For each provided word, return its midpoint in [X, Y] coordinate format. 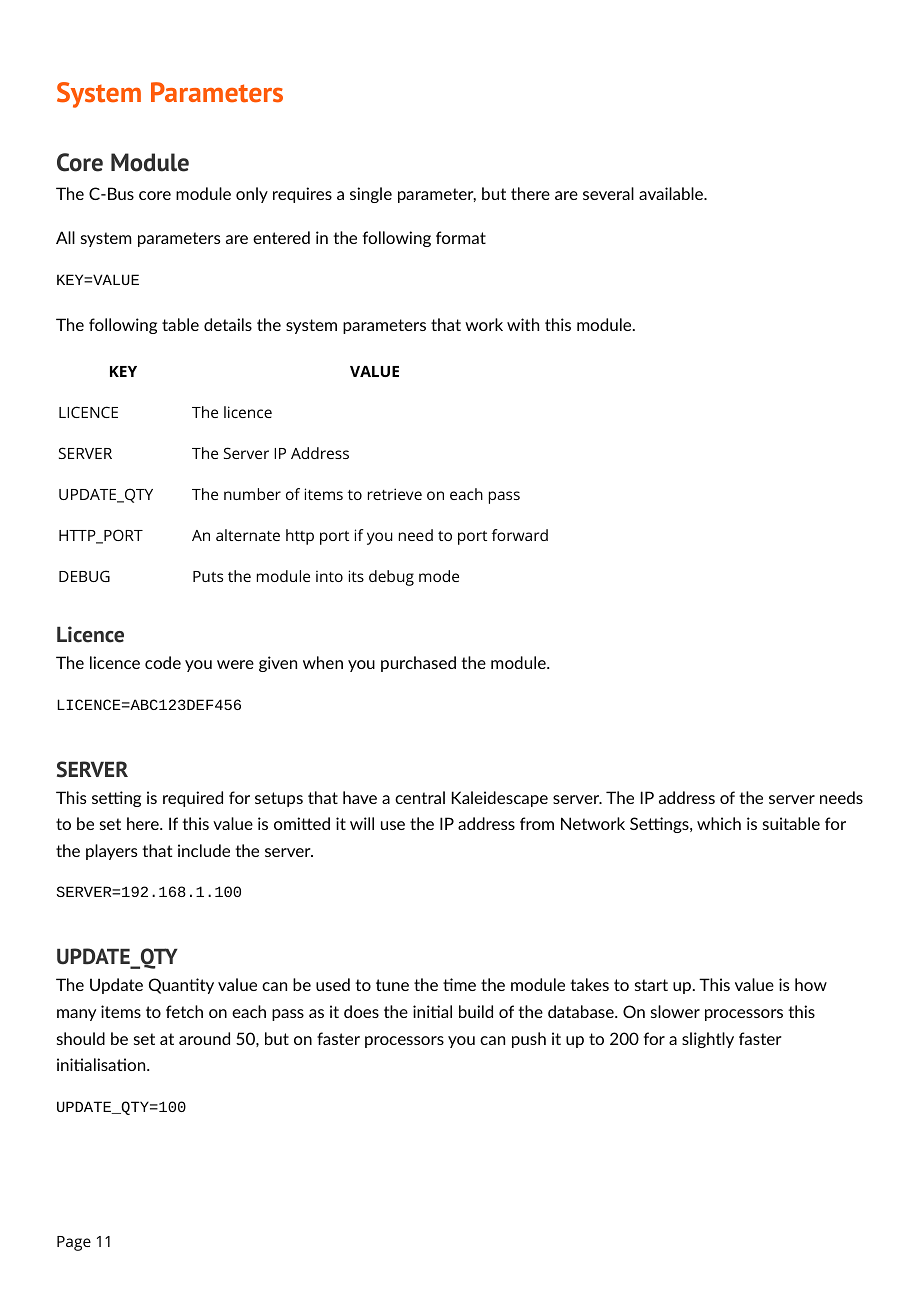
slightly [708, 1040]
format [461, 237]
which [719, 823]
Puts [208, 576]
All [65, 237]
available [672, 193]
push [529, 1040]
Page [74, 1243]
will [362, 823]
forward [520, 535]
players [111, 852]
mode [439, 576]
